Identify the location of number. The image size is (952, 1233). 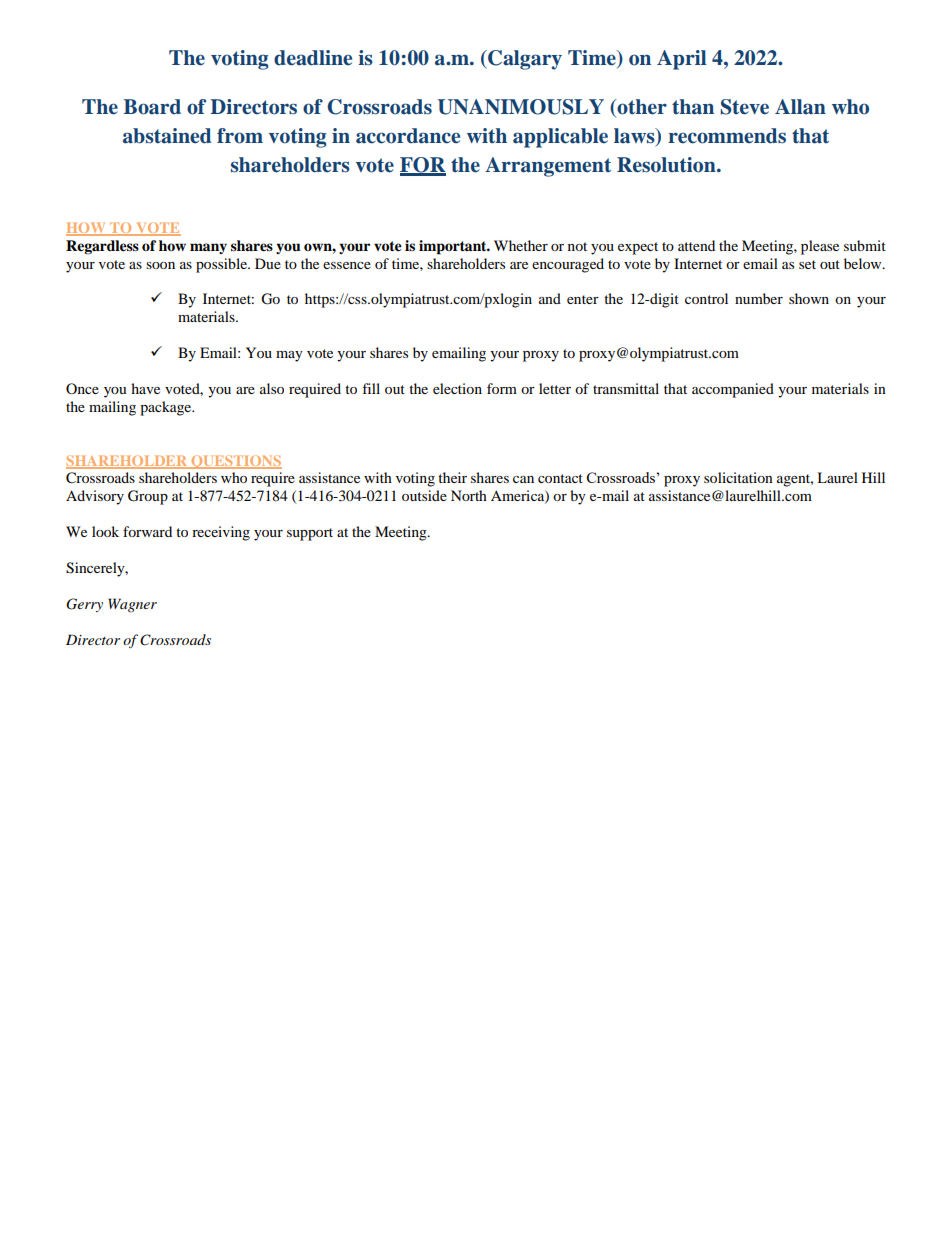
(759, 298).
